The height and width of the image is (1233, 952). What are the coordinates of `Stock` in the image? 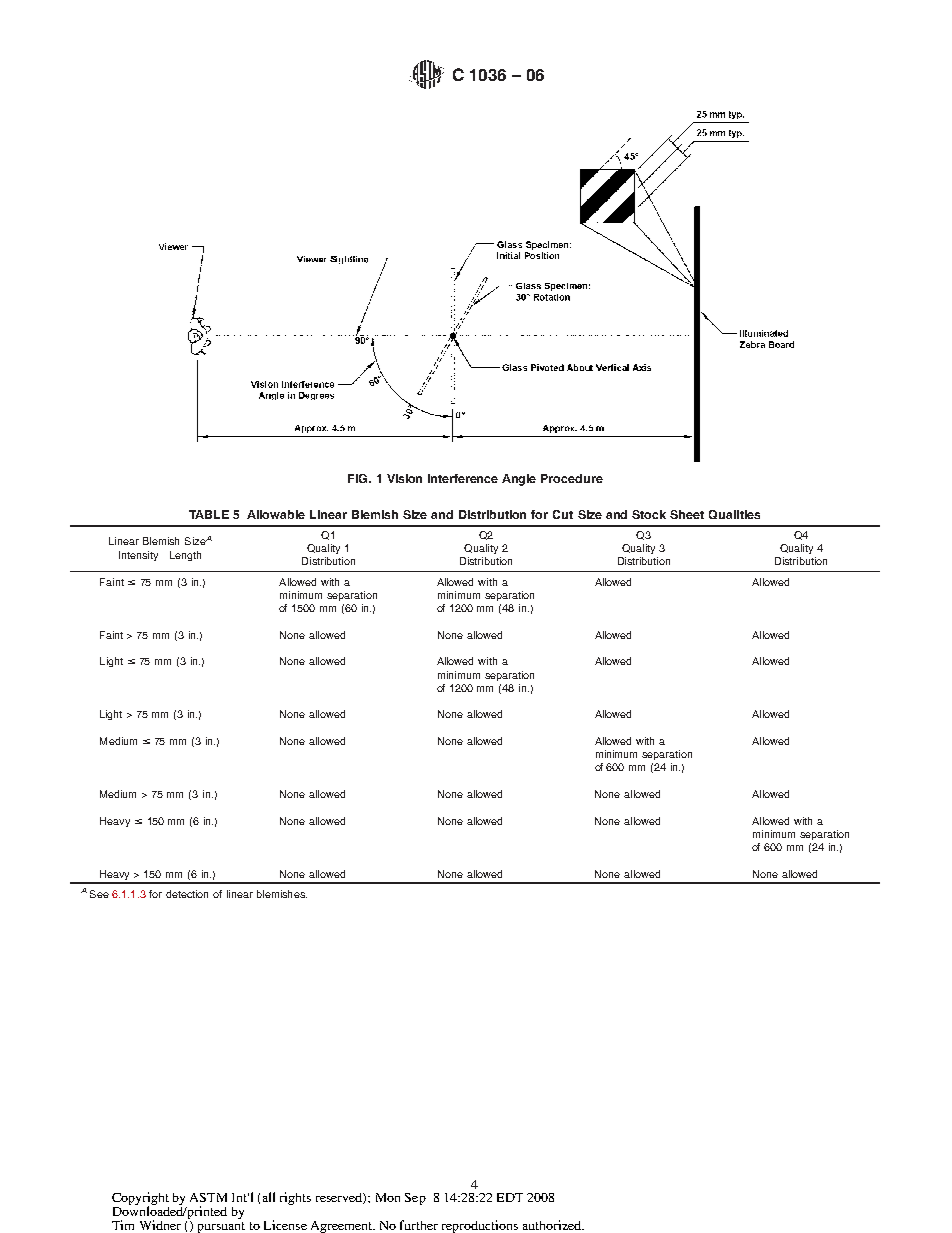 It's located at (649, 514).
